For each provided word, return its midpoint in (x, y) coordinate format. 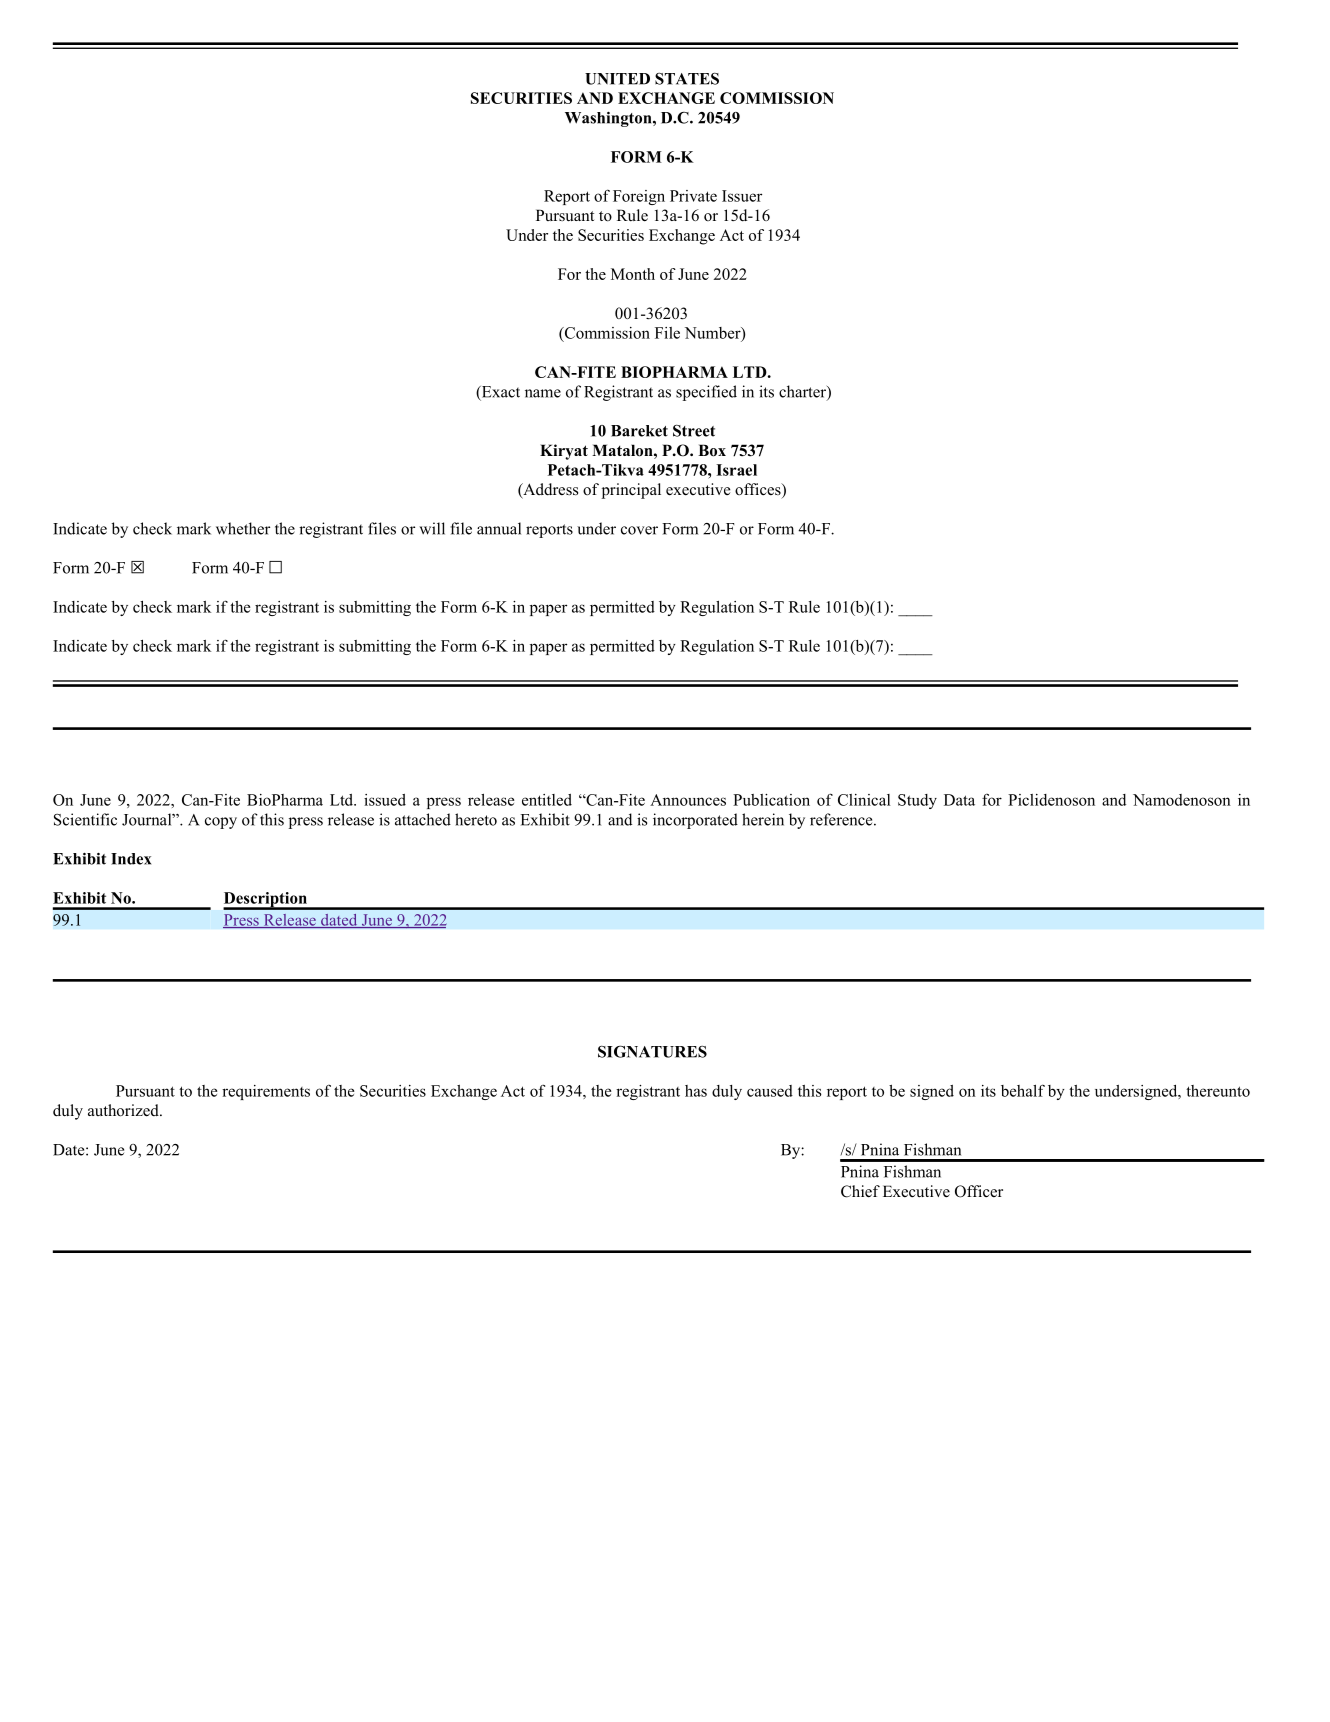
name (543, 393)
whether (243, 528)
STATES (687, 78)
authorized (124, 1110)
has (696, 1091)
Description (266, 900)
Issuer (742, 196)
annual (499, 528)
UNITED (617, 79)
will (432, 528)
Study (917, 801)
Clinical (864, 800)
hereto (476, 819)
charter (803, 392)
